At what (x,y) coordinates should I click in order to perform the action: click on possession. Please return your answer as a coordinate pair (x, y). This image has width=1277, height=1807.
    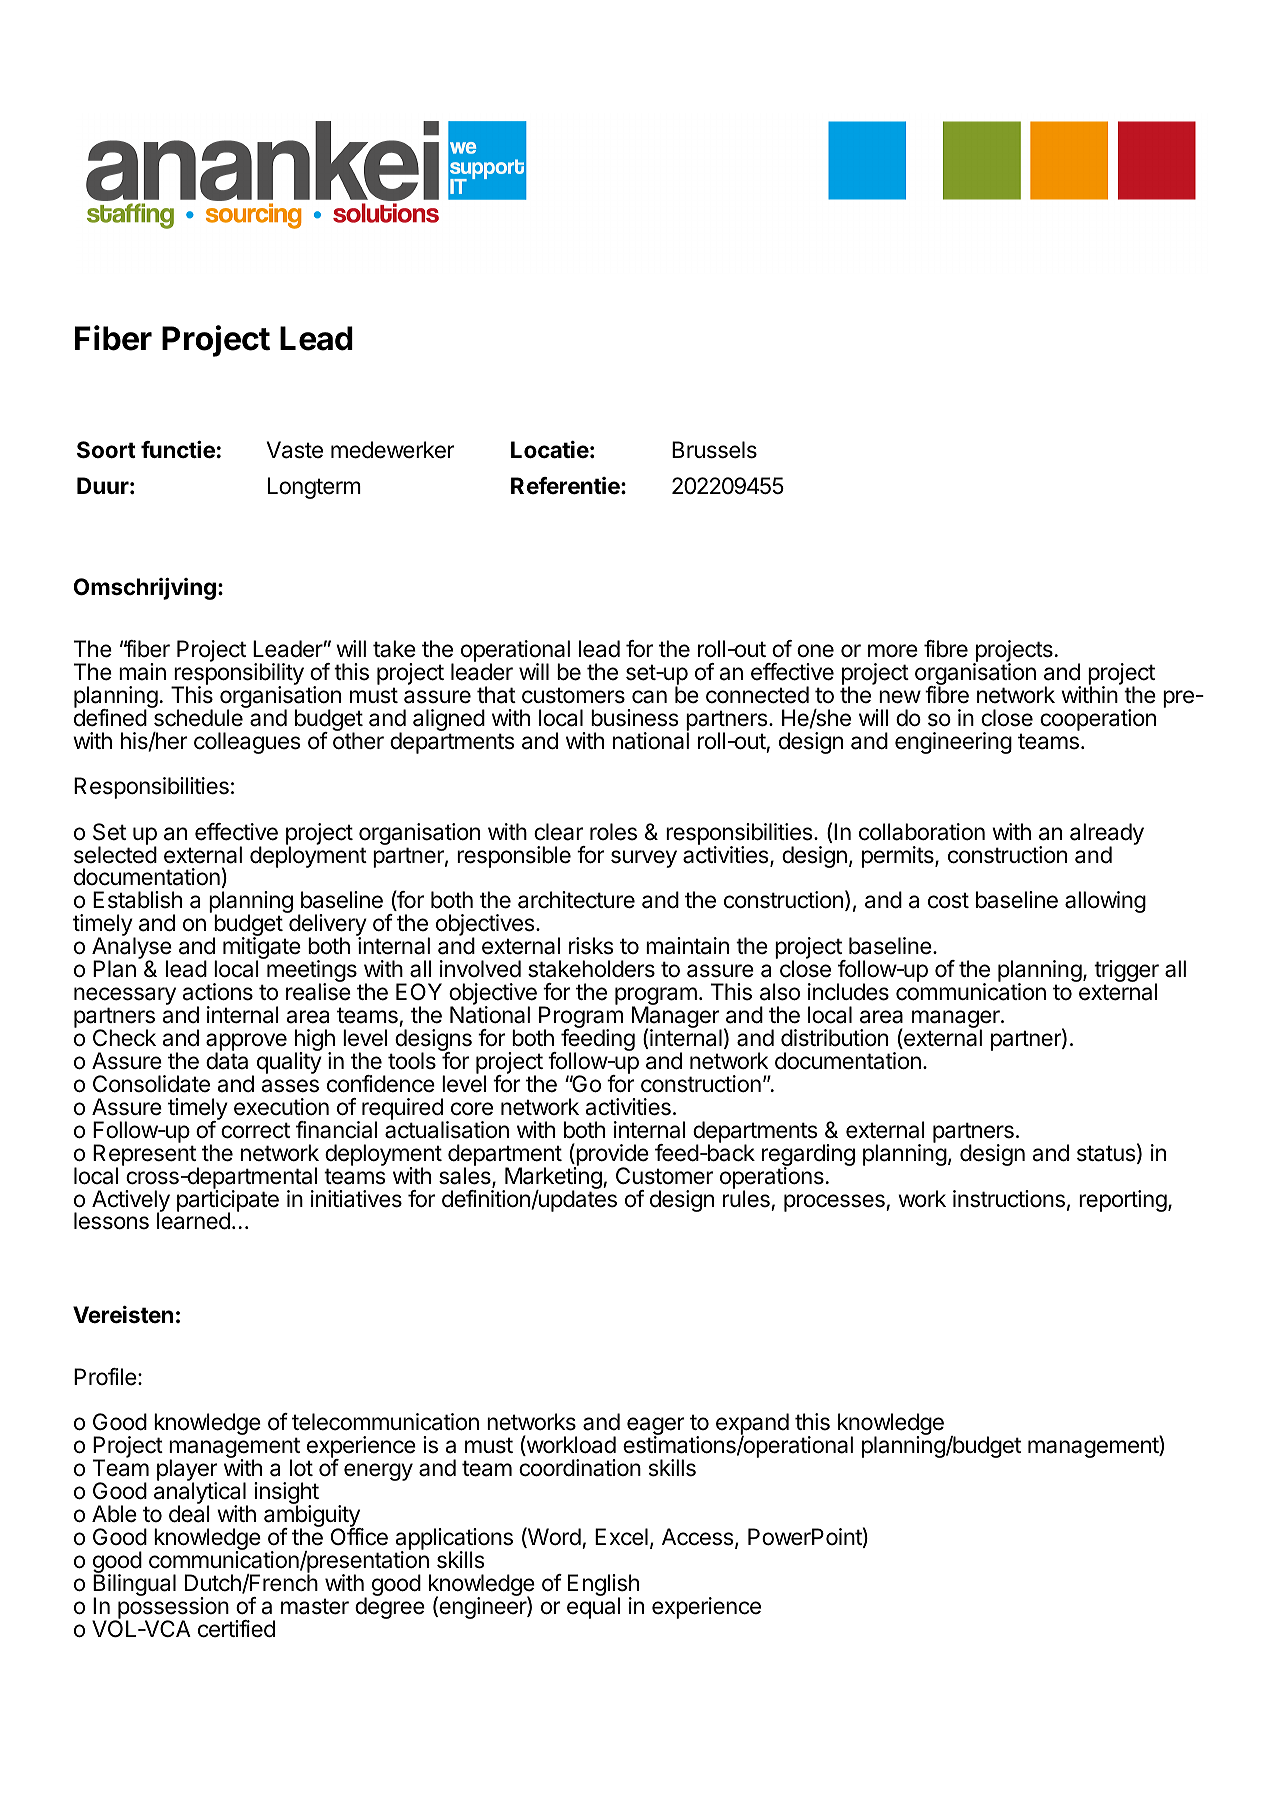
    Looking at the image, I should click on (172, 1609).
